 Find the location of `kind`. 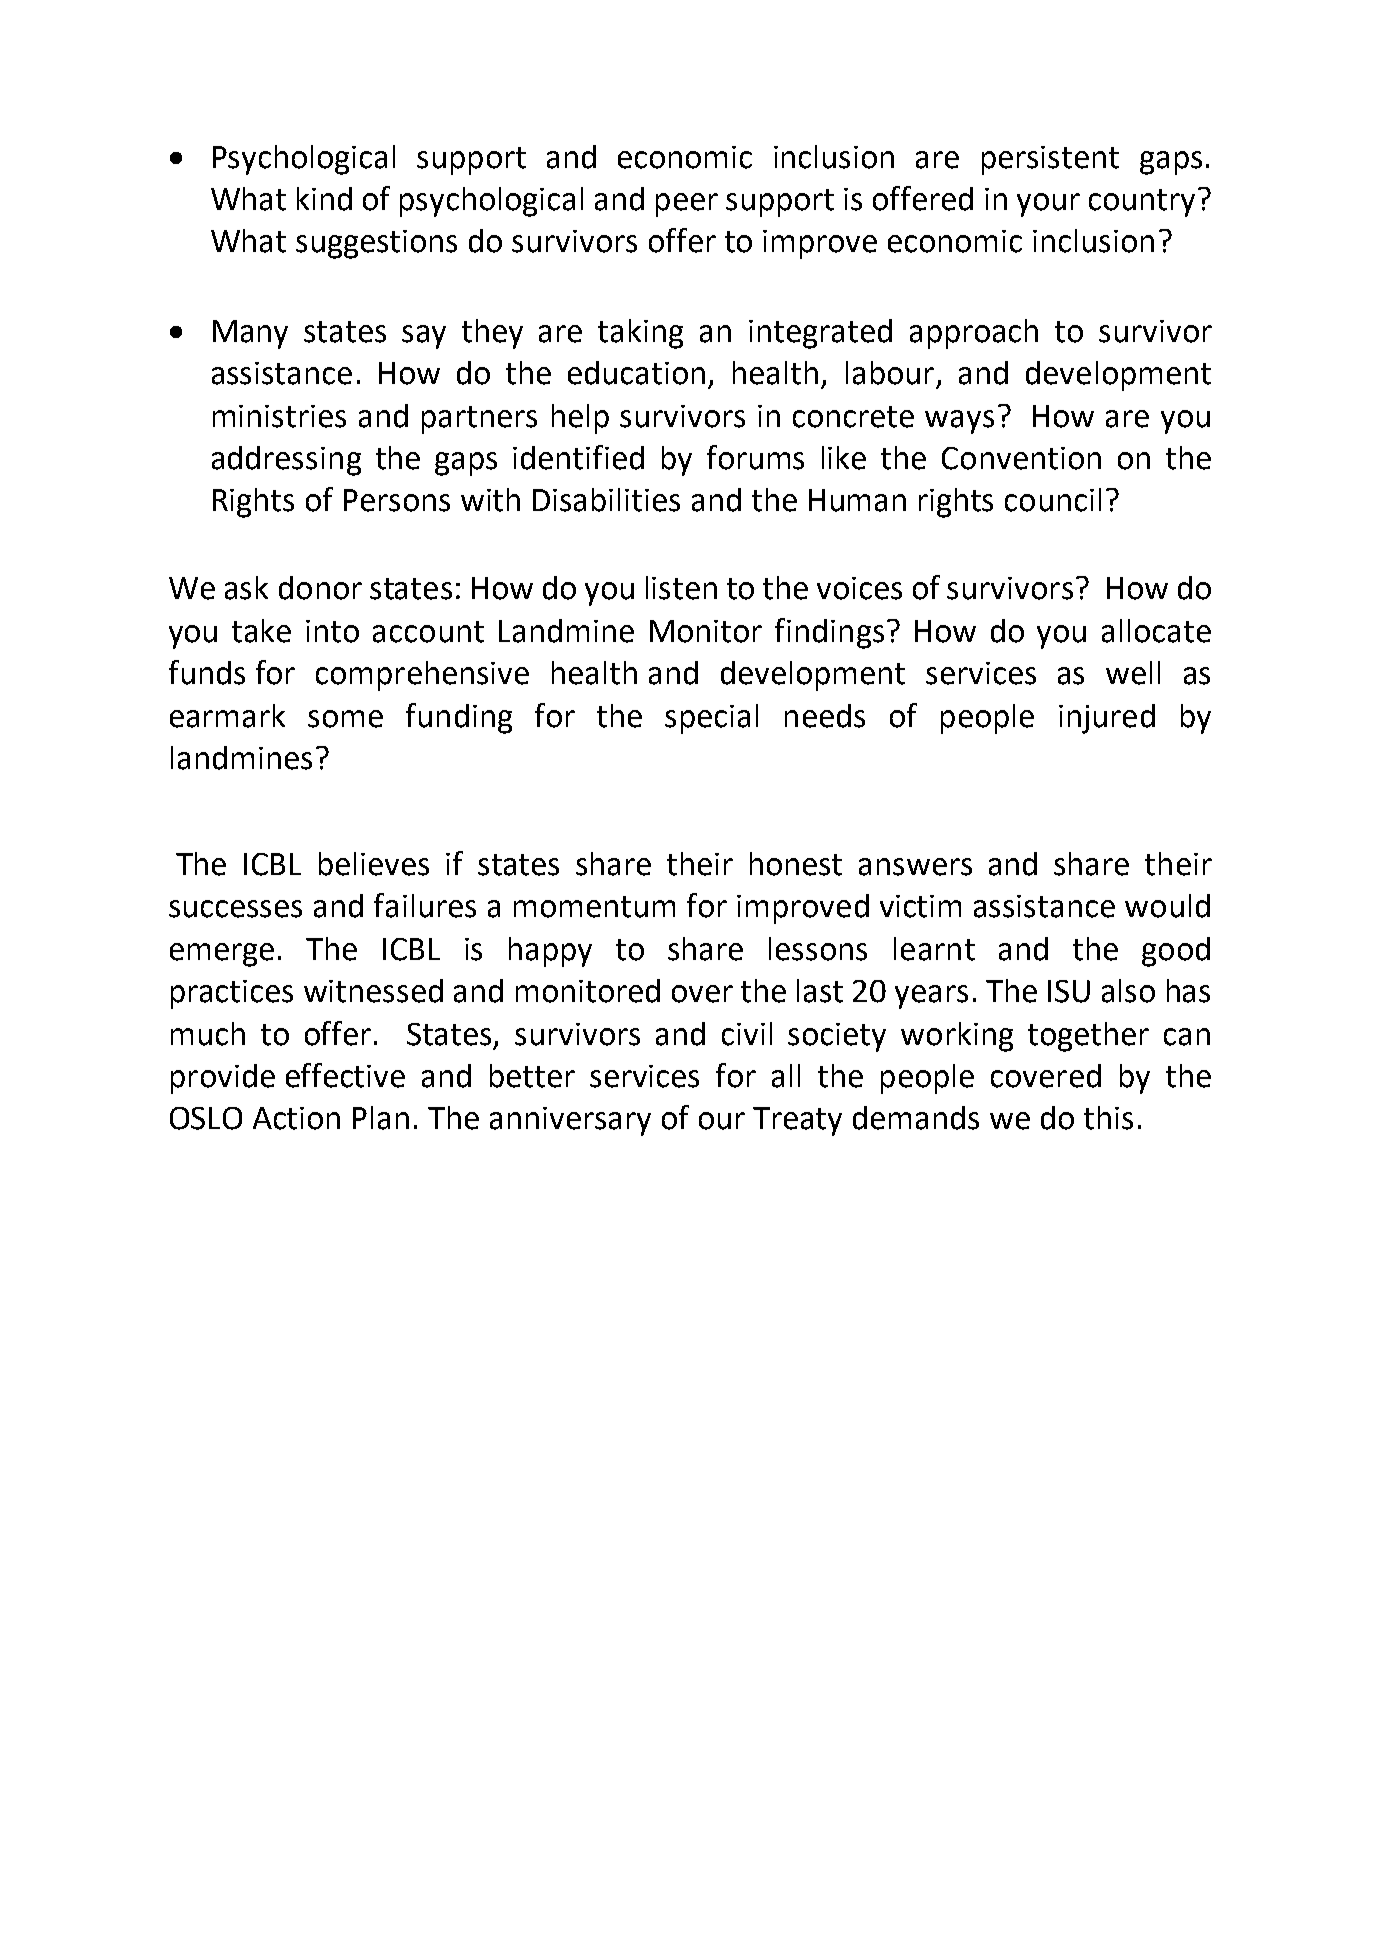

kind is located at coordinates (324, 199).
